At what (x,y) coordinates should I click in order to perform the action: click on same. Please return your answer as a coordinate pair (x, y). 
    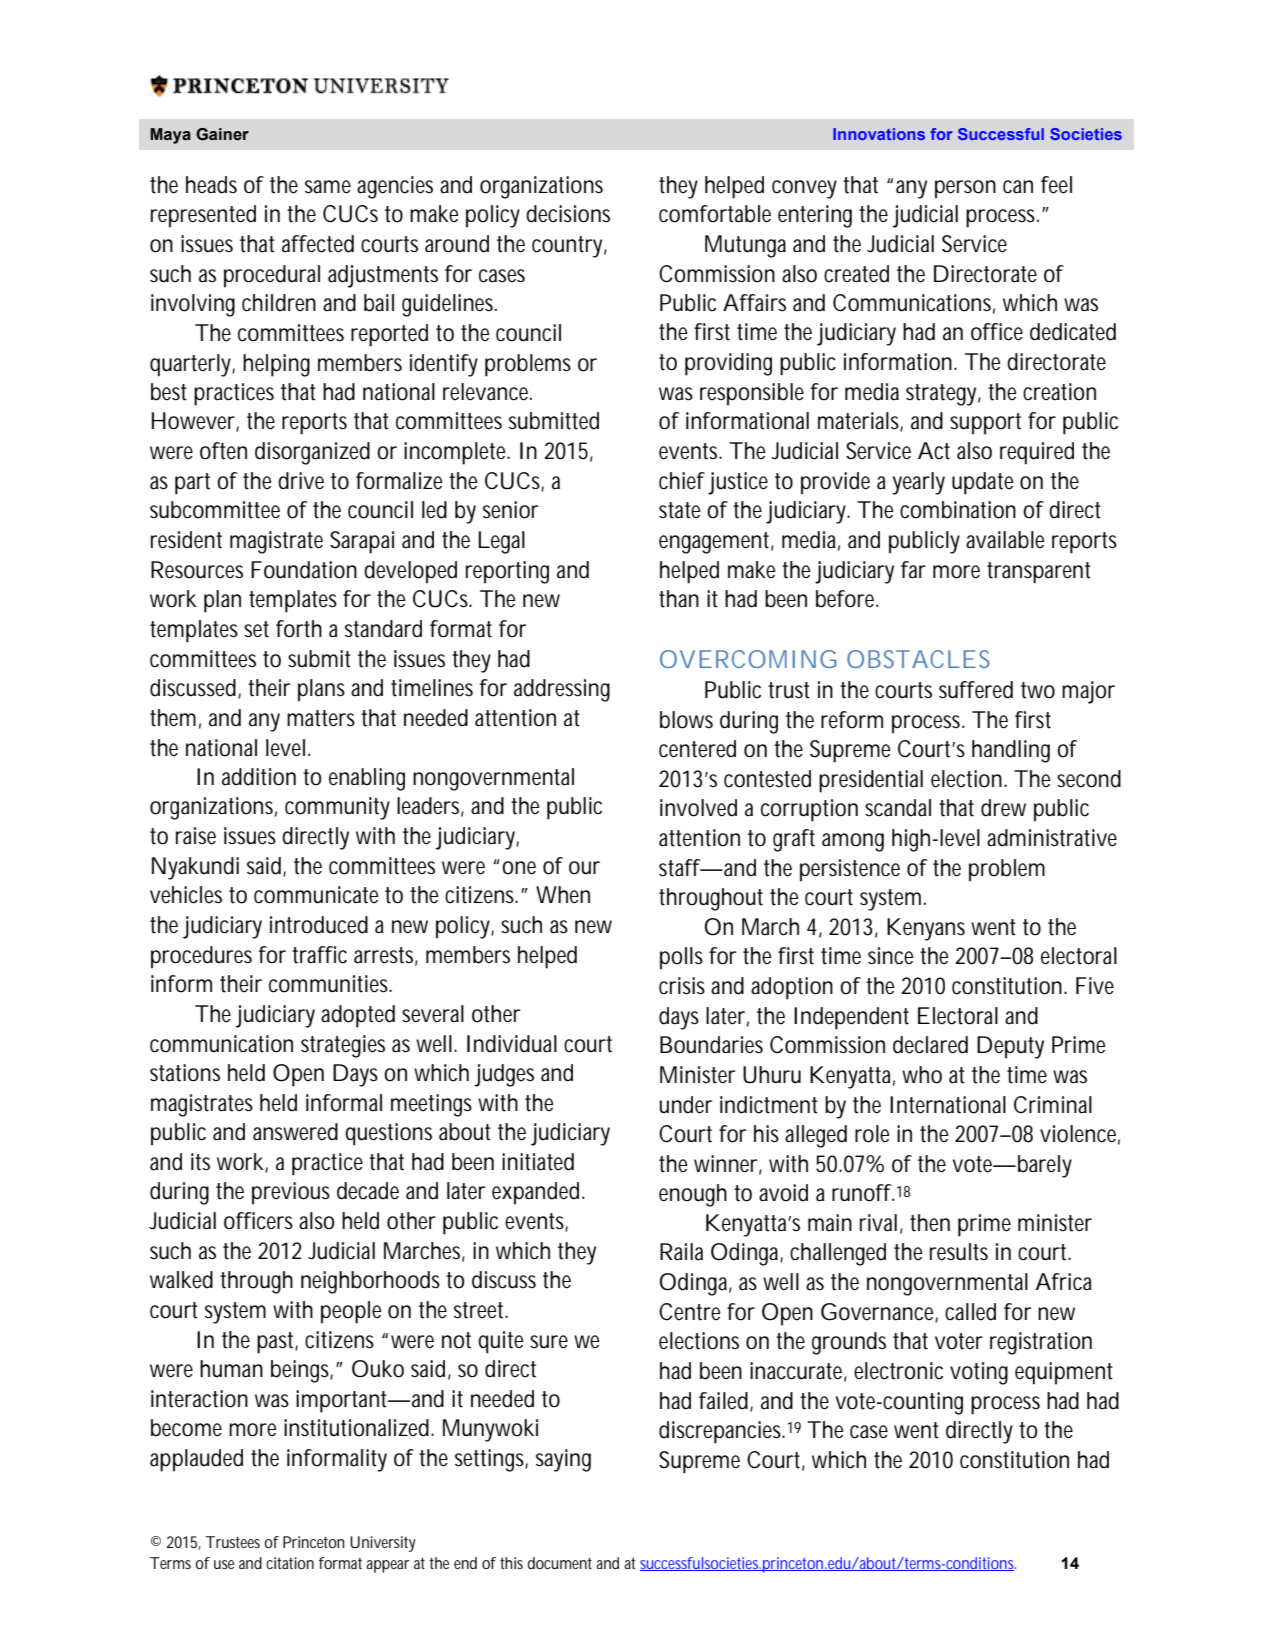
    Looking at the image, I should click on (328, 187).
